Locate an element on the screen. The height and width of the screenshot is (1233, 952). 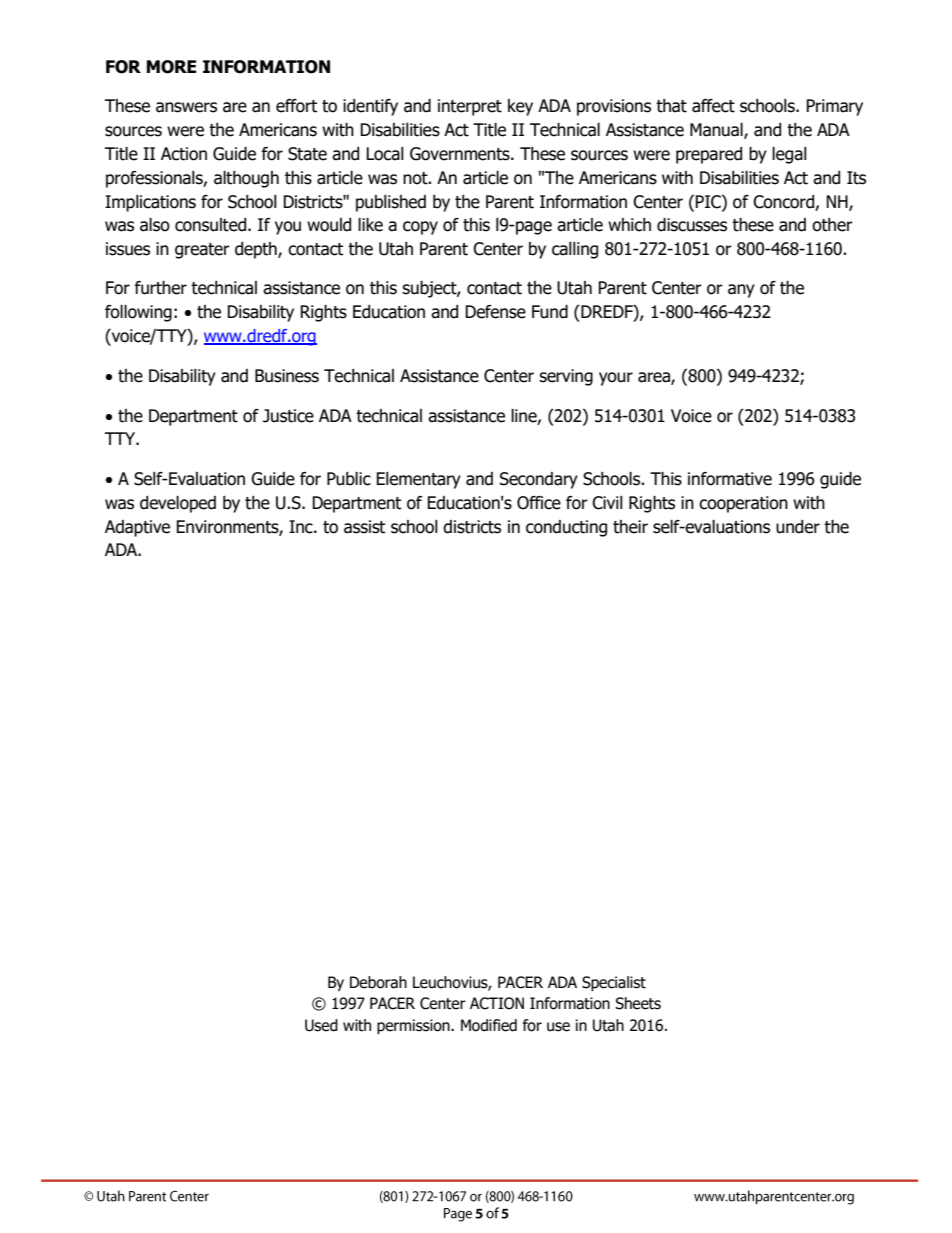
affect is located at coordinates (713, 106).
